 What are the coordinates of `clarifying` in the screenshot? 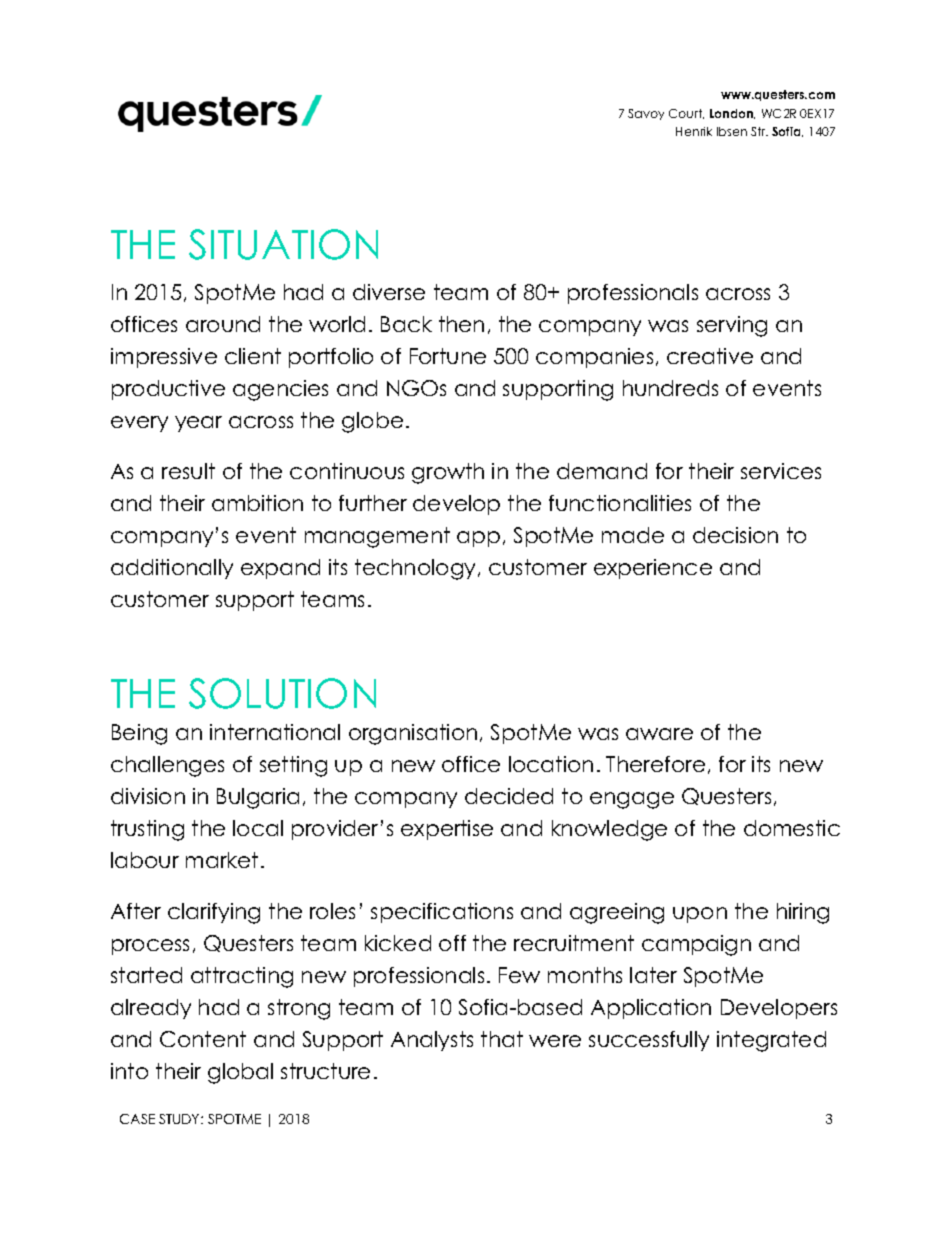 It's located at (214, 913).
